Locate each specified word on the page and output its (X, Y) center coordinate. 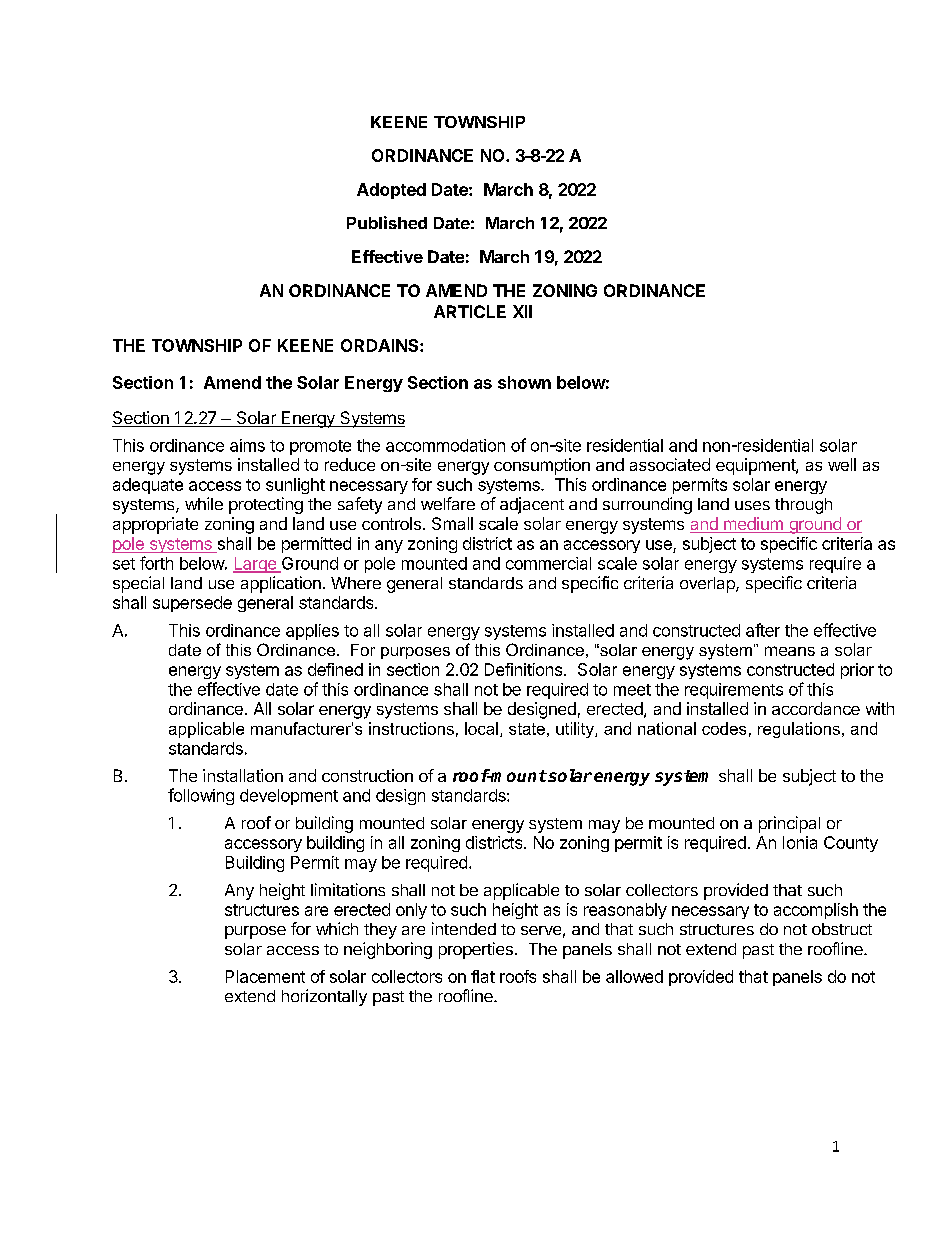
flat (483, 976)
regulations (799, 730)
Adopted (391, 191)
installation (243, 775)
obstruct (842, 929)
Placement (265, 976)
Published (387, 222)
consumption (542, 466)
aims (247, 445)
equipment (756, 466)
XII (522, 311)
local (481, 728)
